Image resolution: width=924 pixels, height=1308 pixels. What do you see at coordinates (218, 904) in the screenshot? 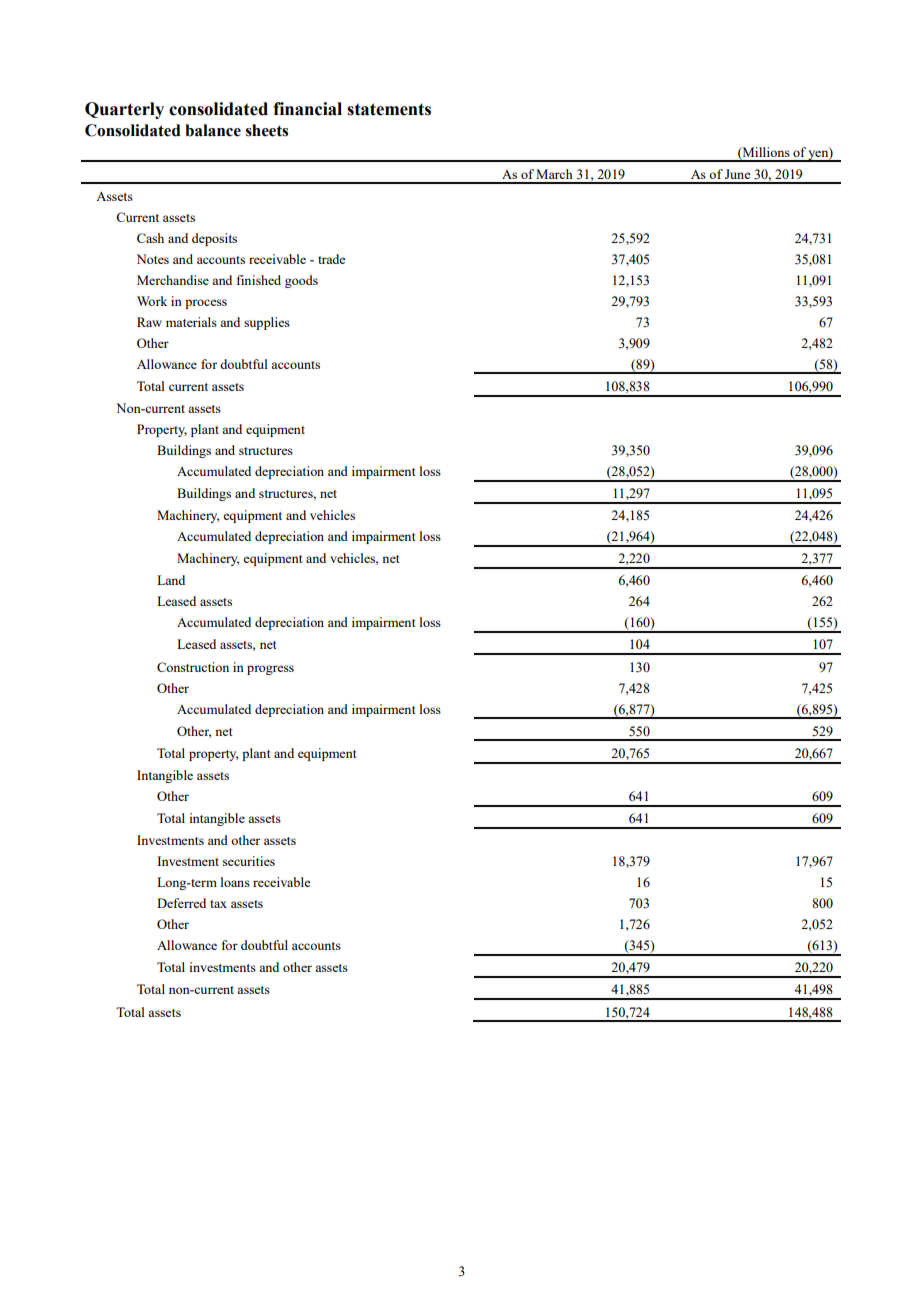
I see `tax` at bounding box center [218, 904].
